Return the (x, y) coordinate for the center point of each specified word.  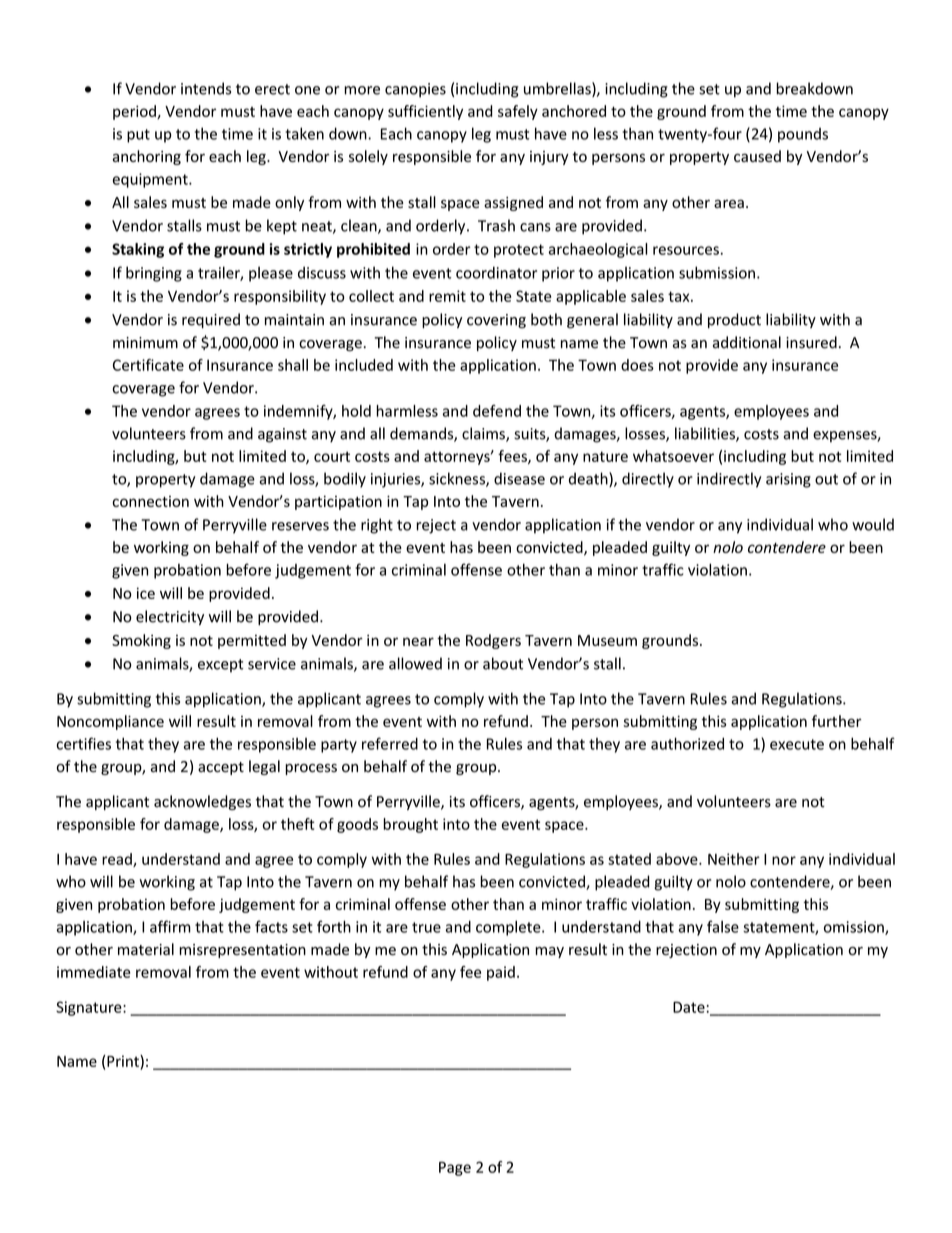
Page (455, 1169)
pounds (803, 135)
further (836, 721)
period (135, 112)
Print (124, 1061)
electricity (170, 617)
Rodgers (493, 641)
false (723, 926)
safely (518, 112)
